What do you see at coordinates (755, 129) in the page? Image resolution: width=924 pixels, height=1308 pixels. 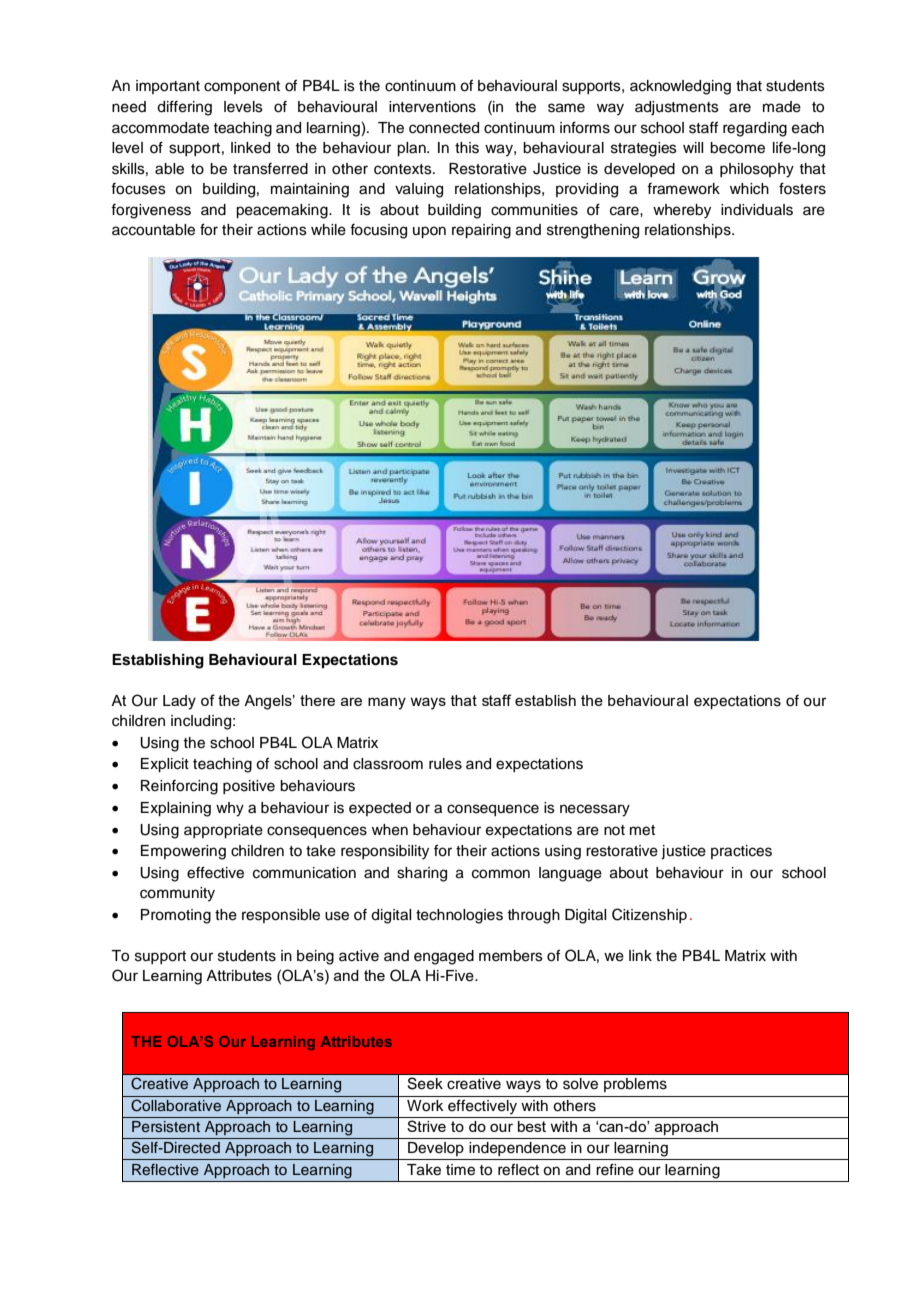 I see `regarding` at bounding box center [755, 129].
